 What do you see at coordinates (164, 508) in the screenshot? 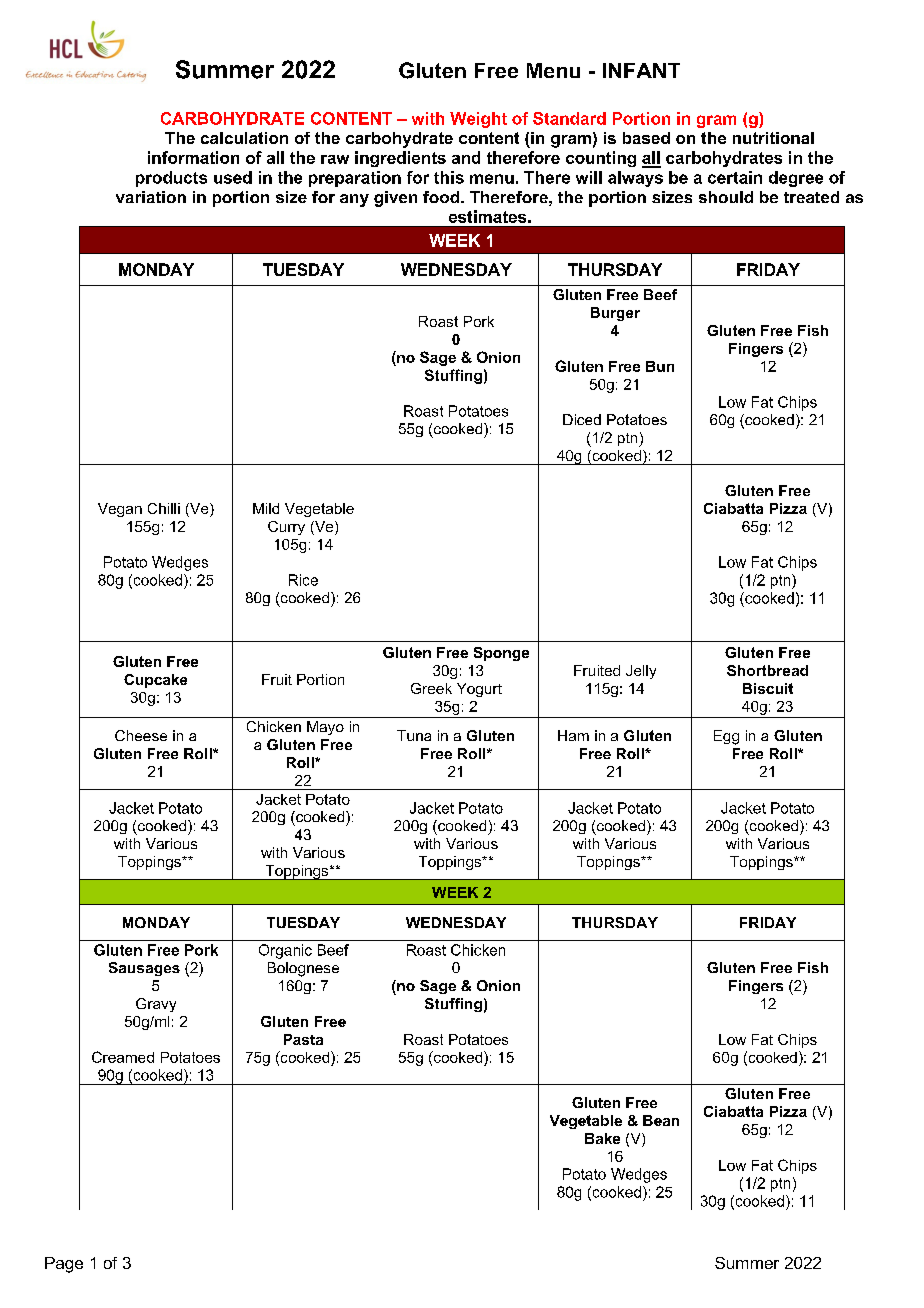
I see `Chilli` at bounding box center [164, 508].
